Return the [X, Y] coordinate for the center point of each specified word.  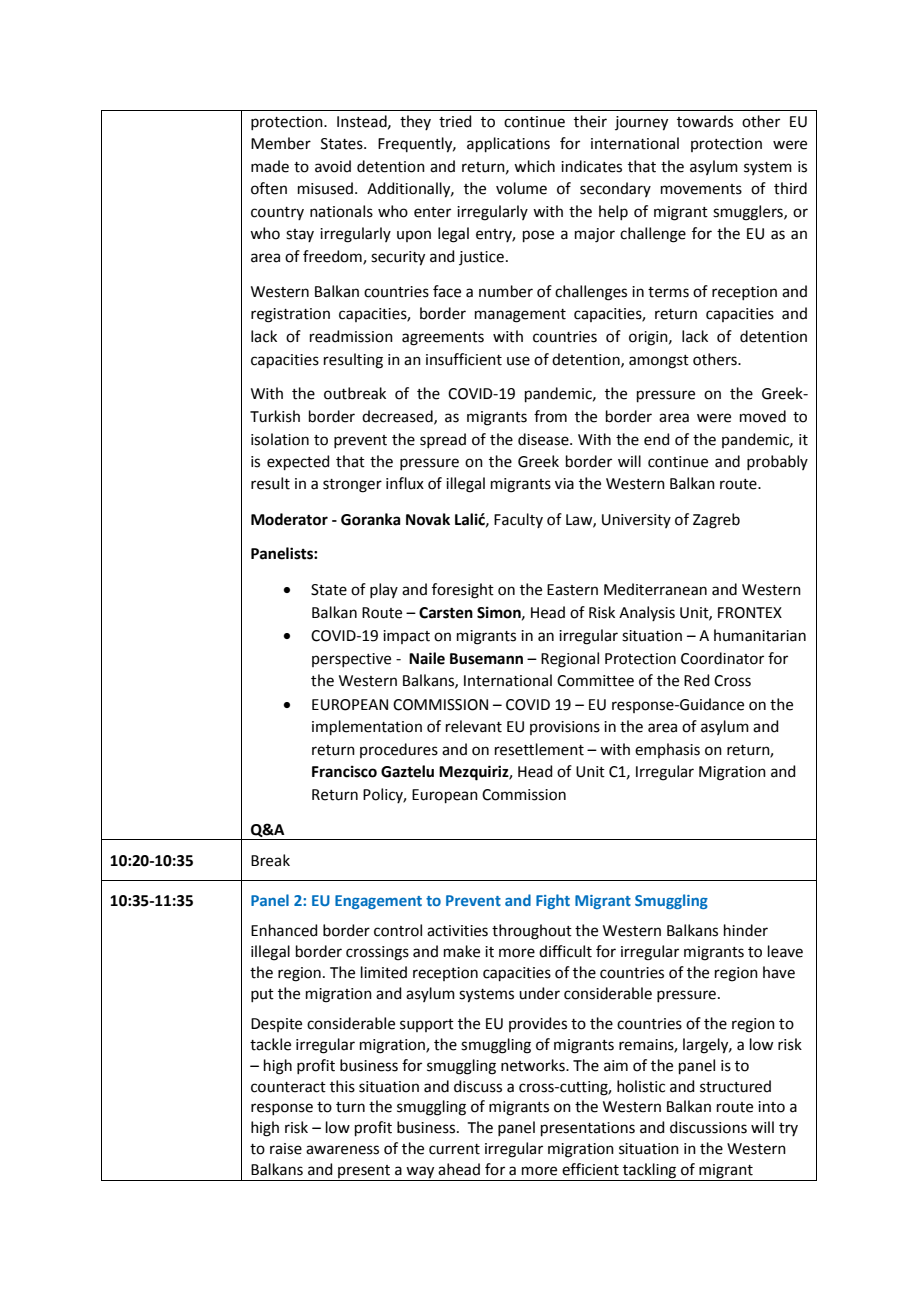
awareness [342, 1150]
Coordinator [722, 658]
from [550, 416]
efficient [590, 1169]
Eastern [572, 590]
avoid [333, 166]
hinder [746, 930]
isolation [280, 439]
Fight [553, 901]
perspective [351, 660]
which [534, 166]
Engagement [378, 902]
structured [735, 1086]
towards [705, 121]
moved [763, 416]
